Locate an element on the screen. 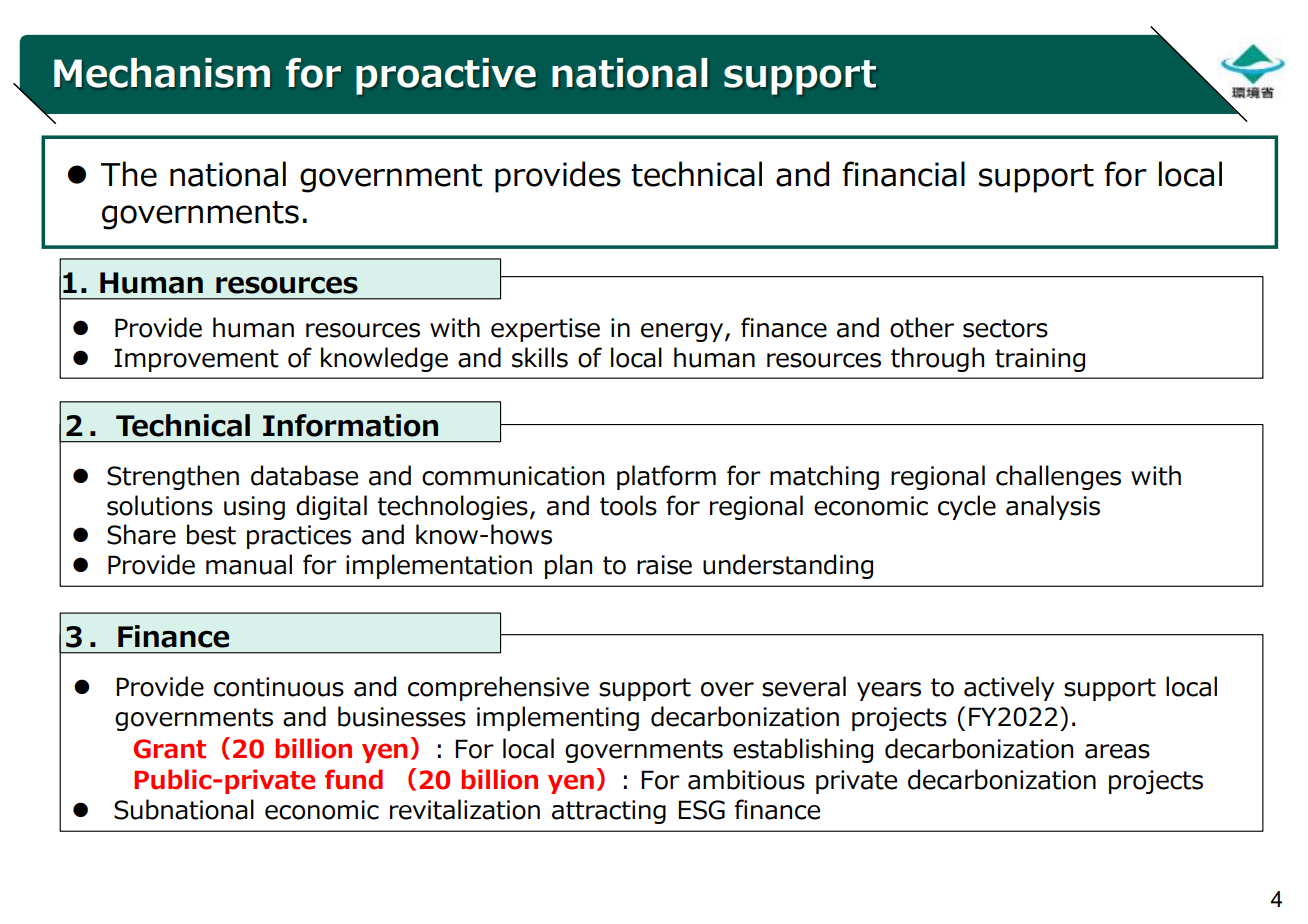  fund is located at coordinates (354, 779).
